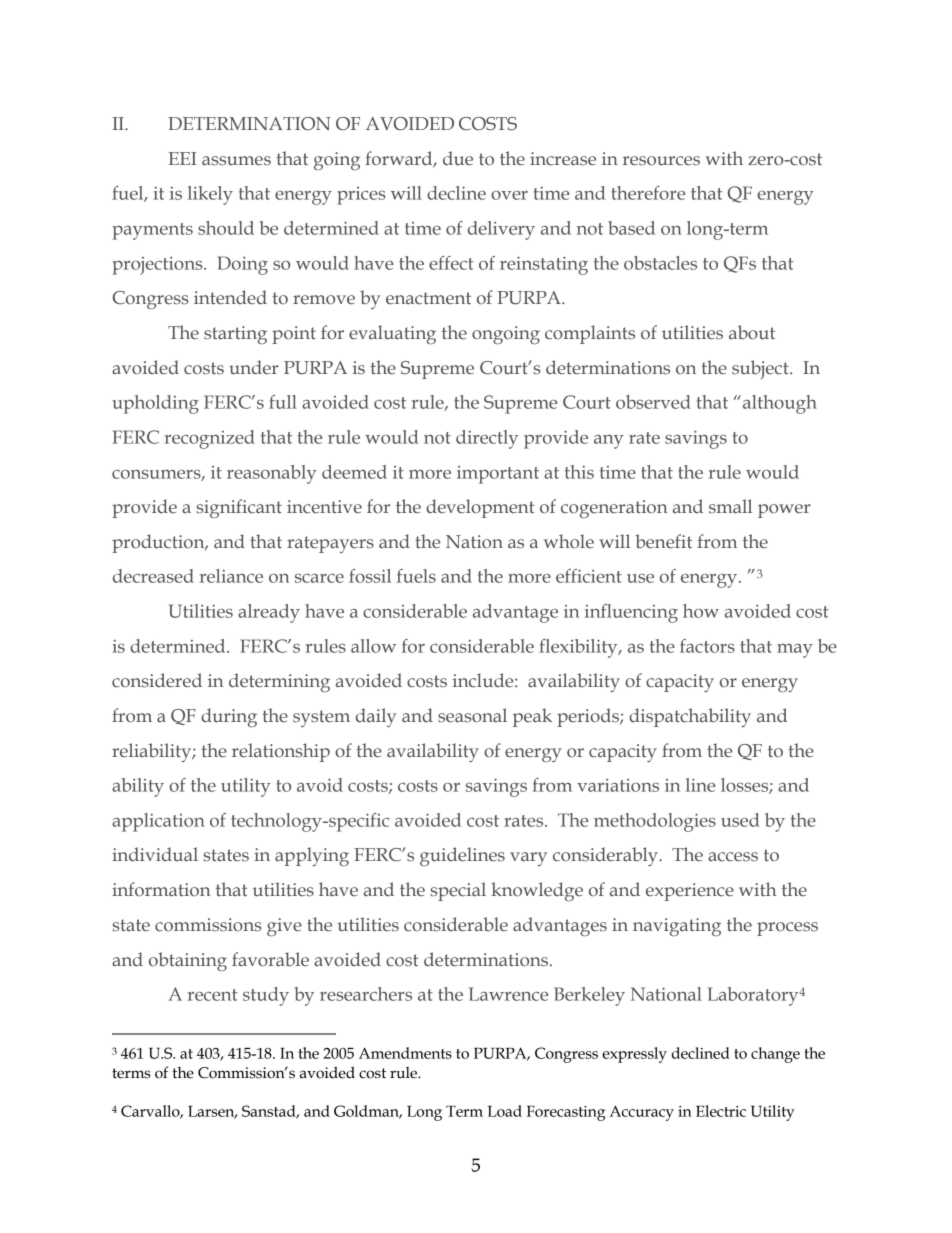 This page has height=1233, width=952. I want to click on over, so click(509, 195).
